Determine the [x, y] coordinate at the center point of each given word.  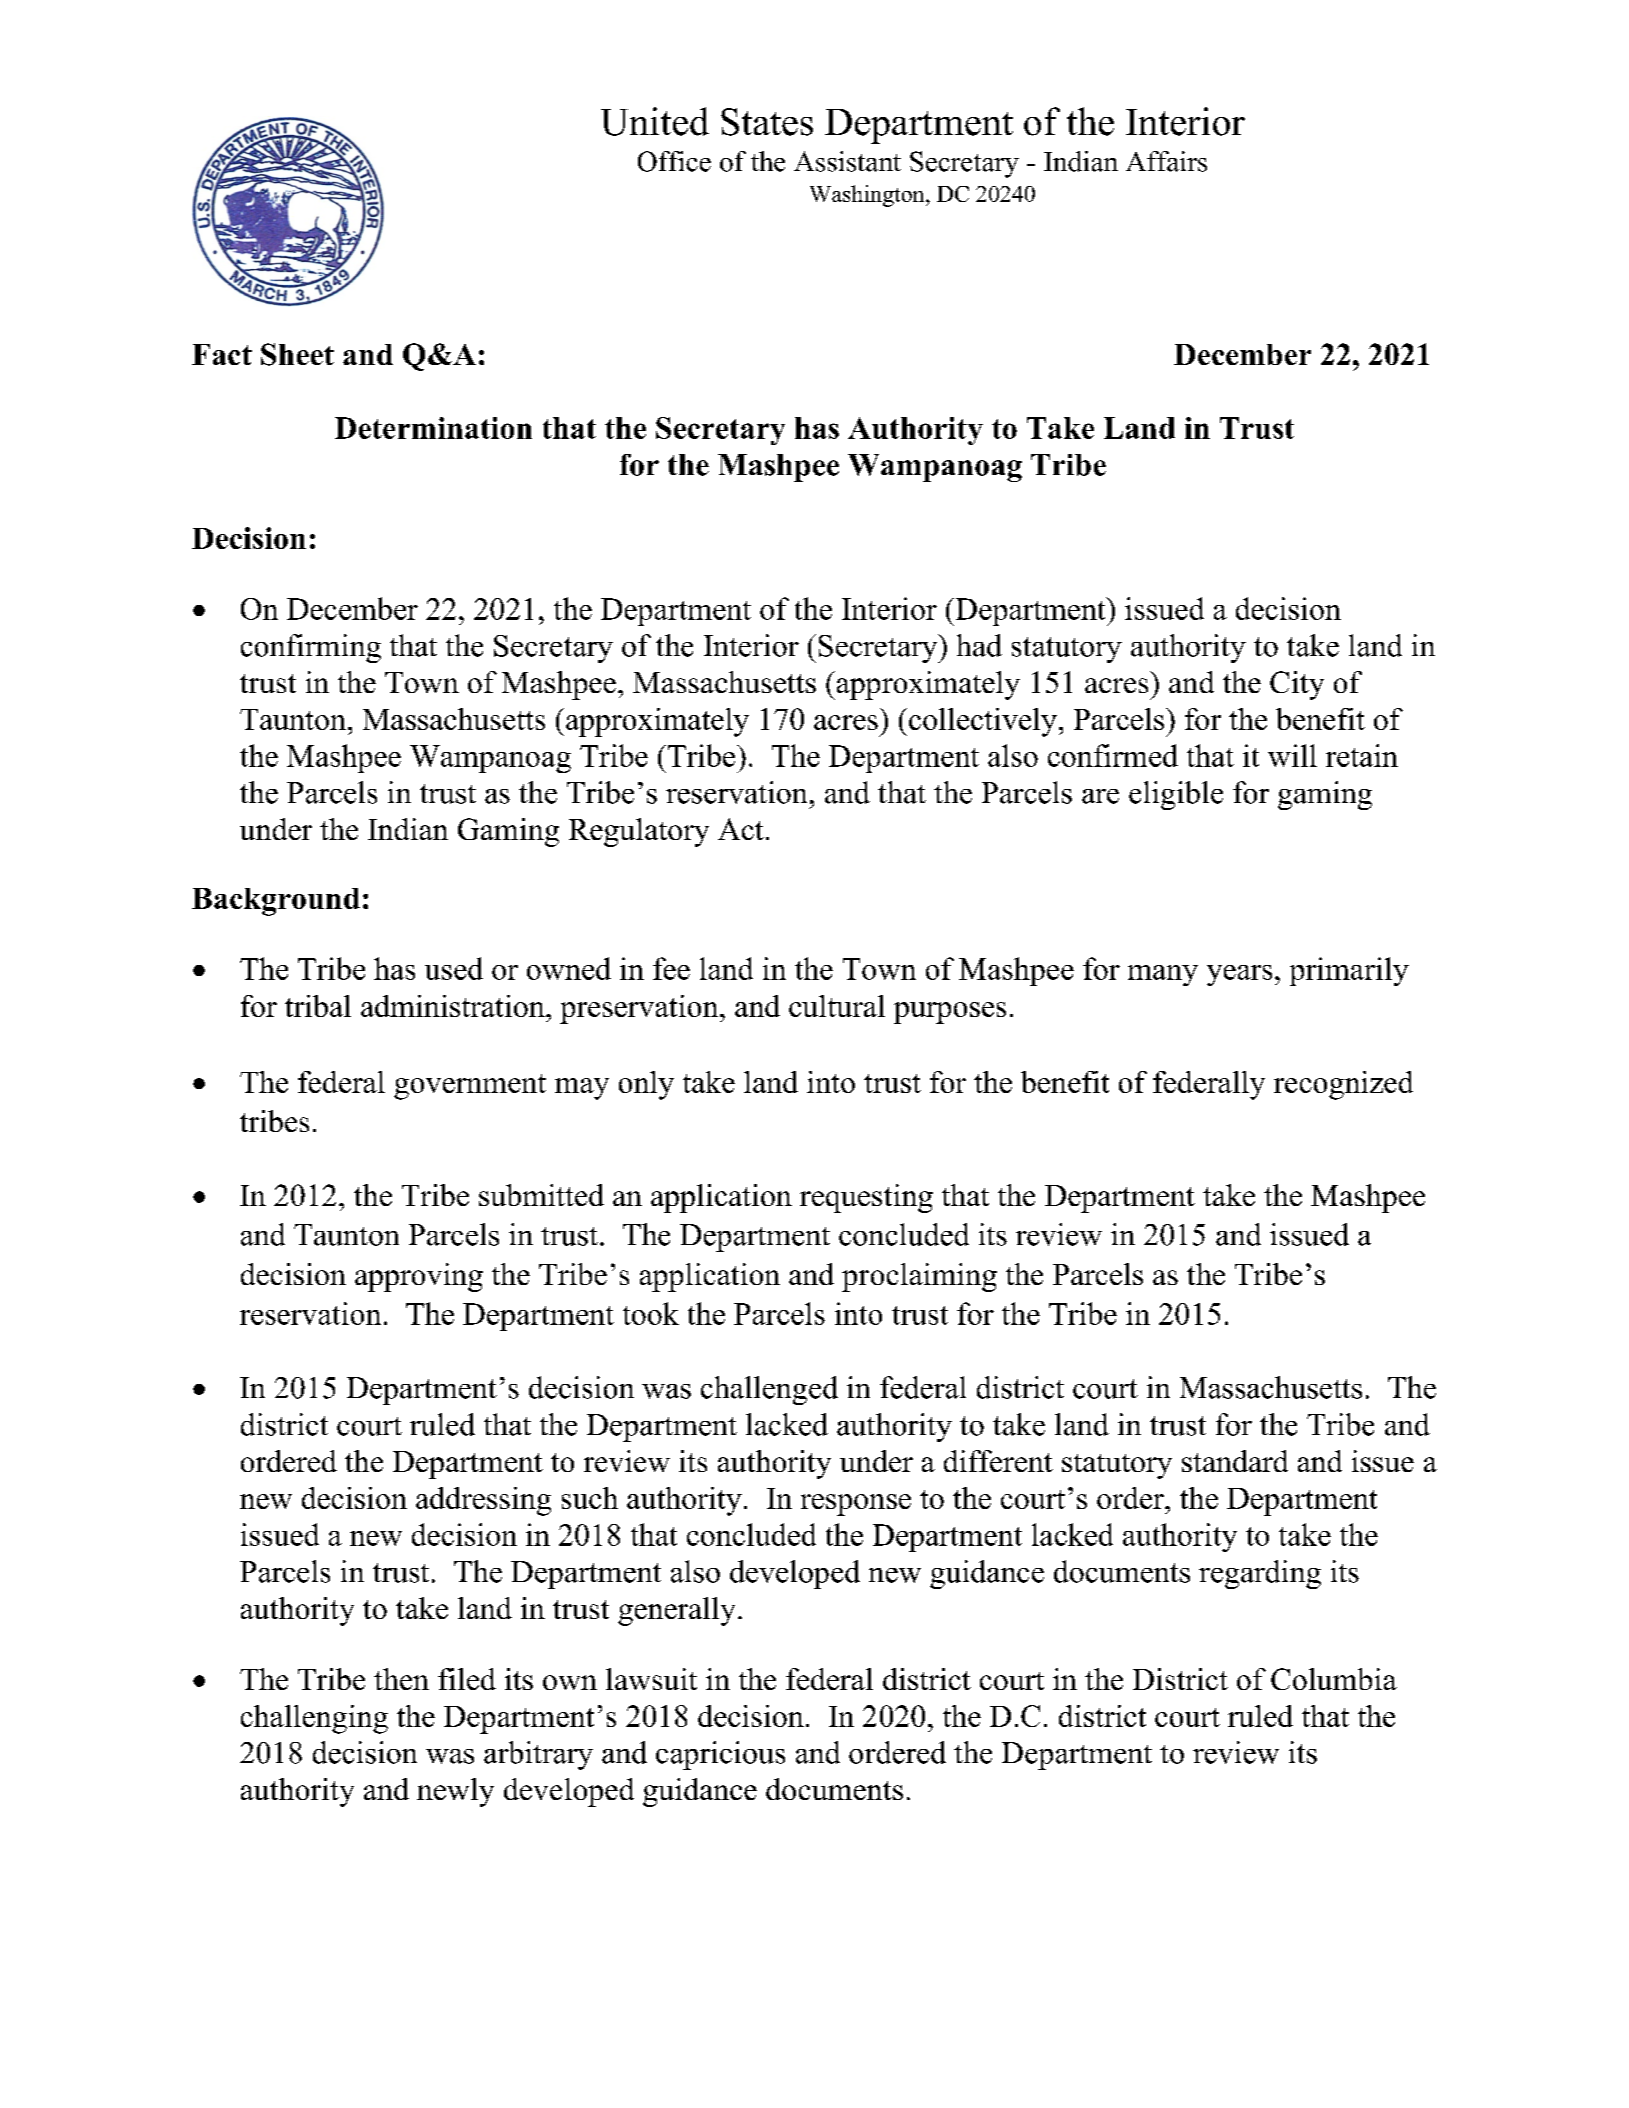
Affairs [1166, 161]
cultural [837, 1006]
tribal [318, 1006]
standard [1235, 1461]
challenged [769, 1390]
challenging [314, 1719]
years [1239, 975]
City [1297, 685]
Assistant [847, 161]
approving [419, 1277]
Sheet [297, 354]
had [979, 645]
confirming [311, 648]
